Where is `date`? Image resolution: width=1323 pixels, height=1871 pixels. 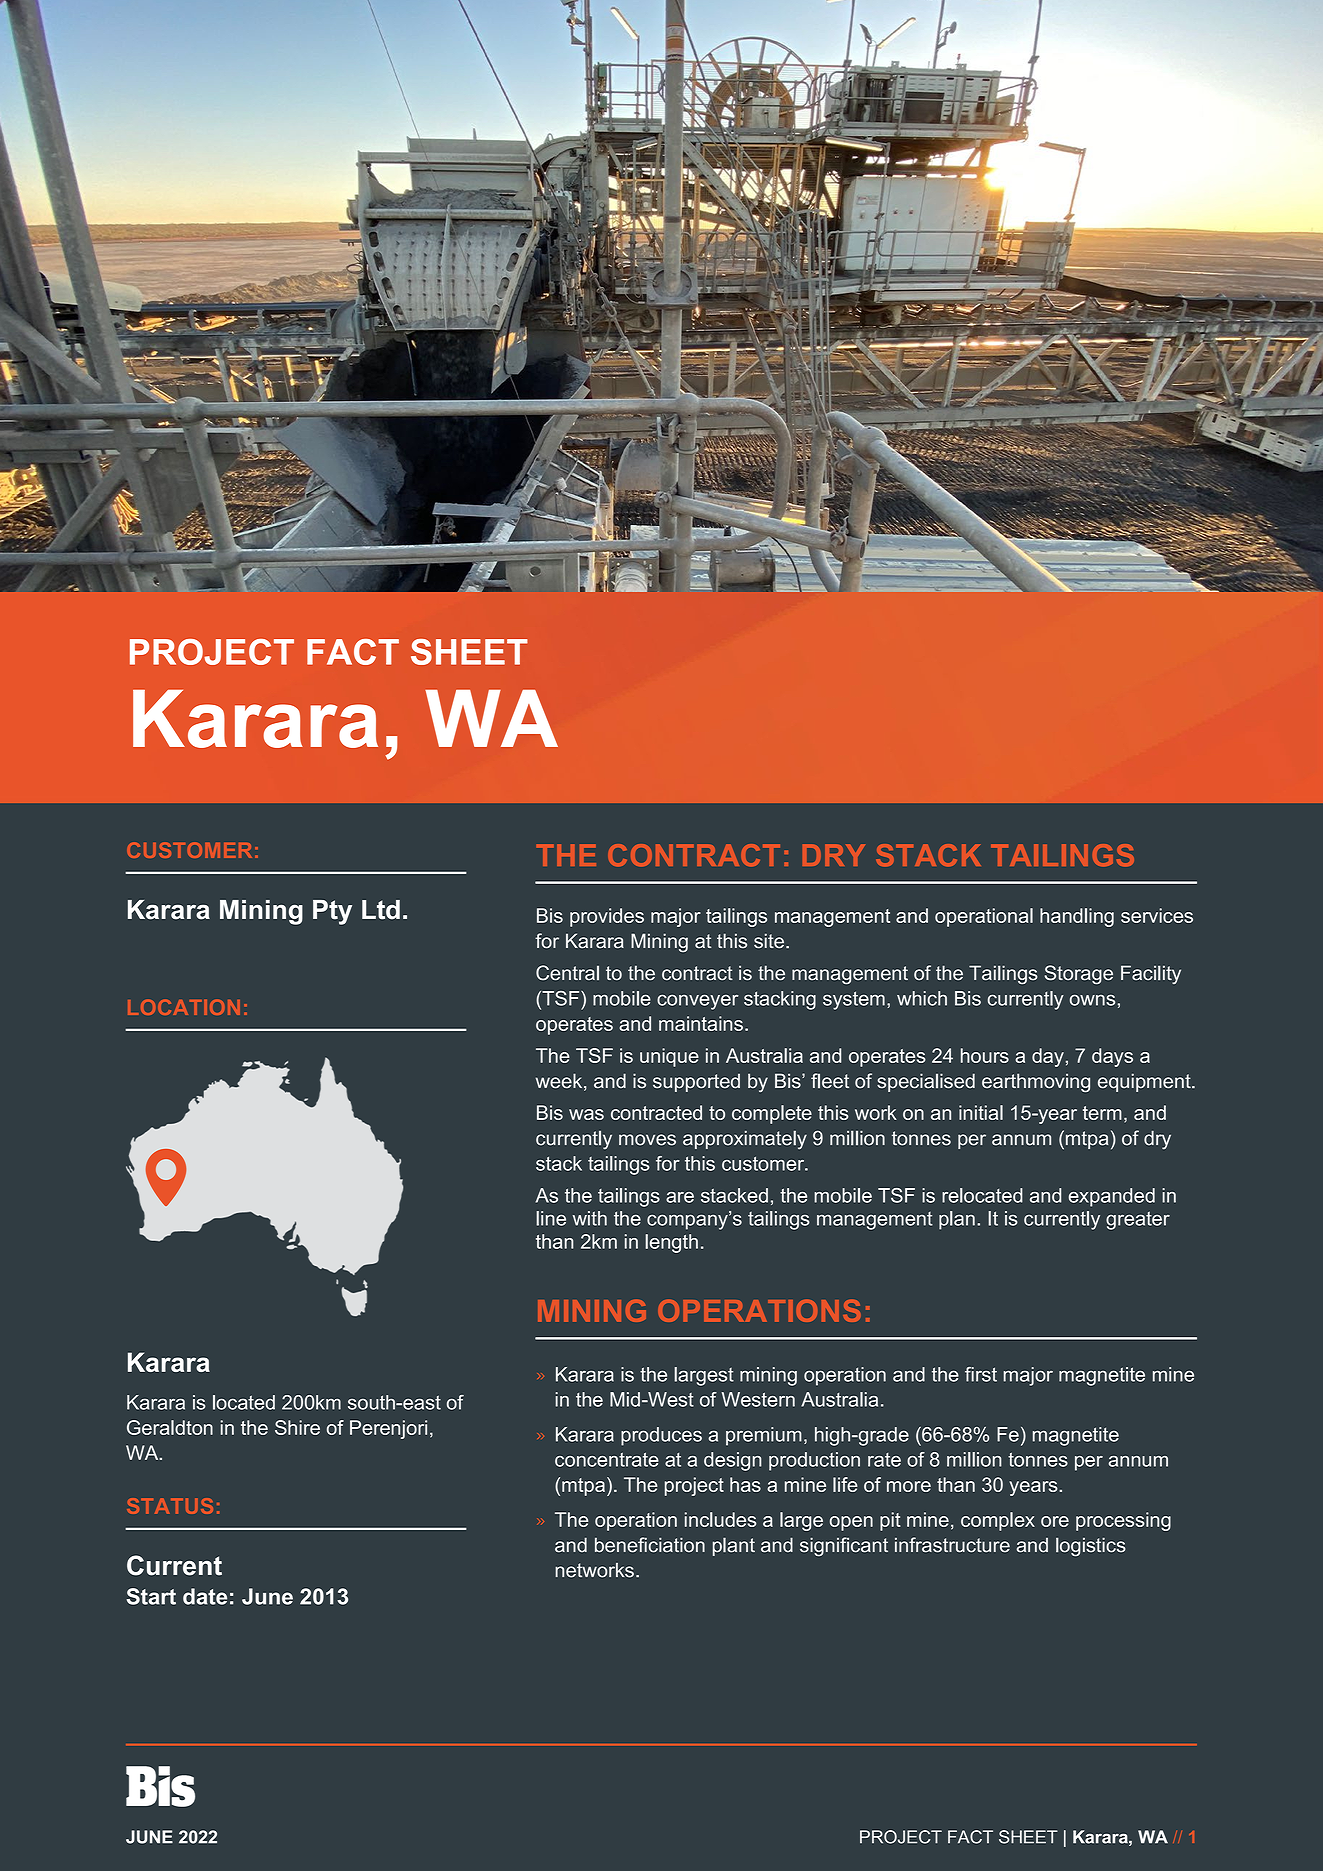
date is located at coordinates (205, 1596).
